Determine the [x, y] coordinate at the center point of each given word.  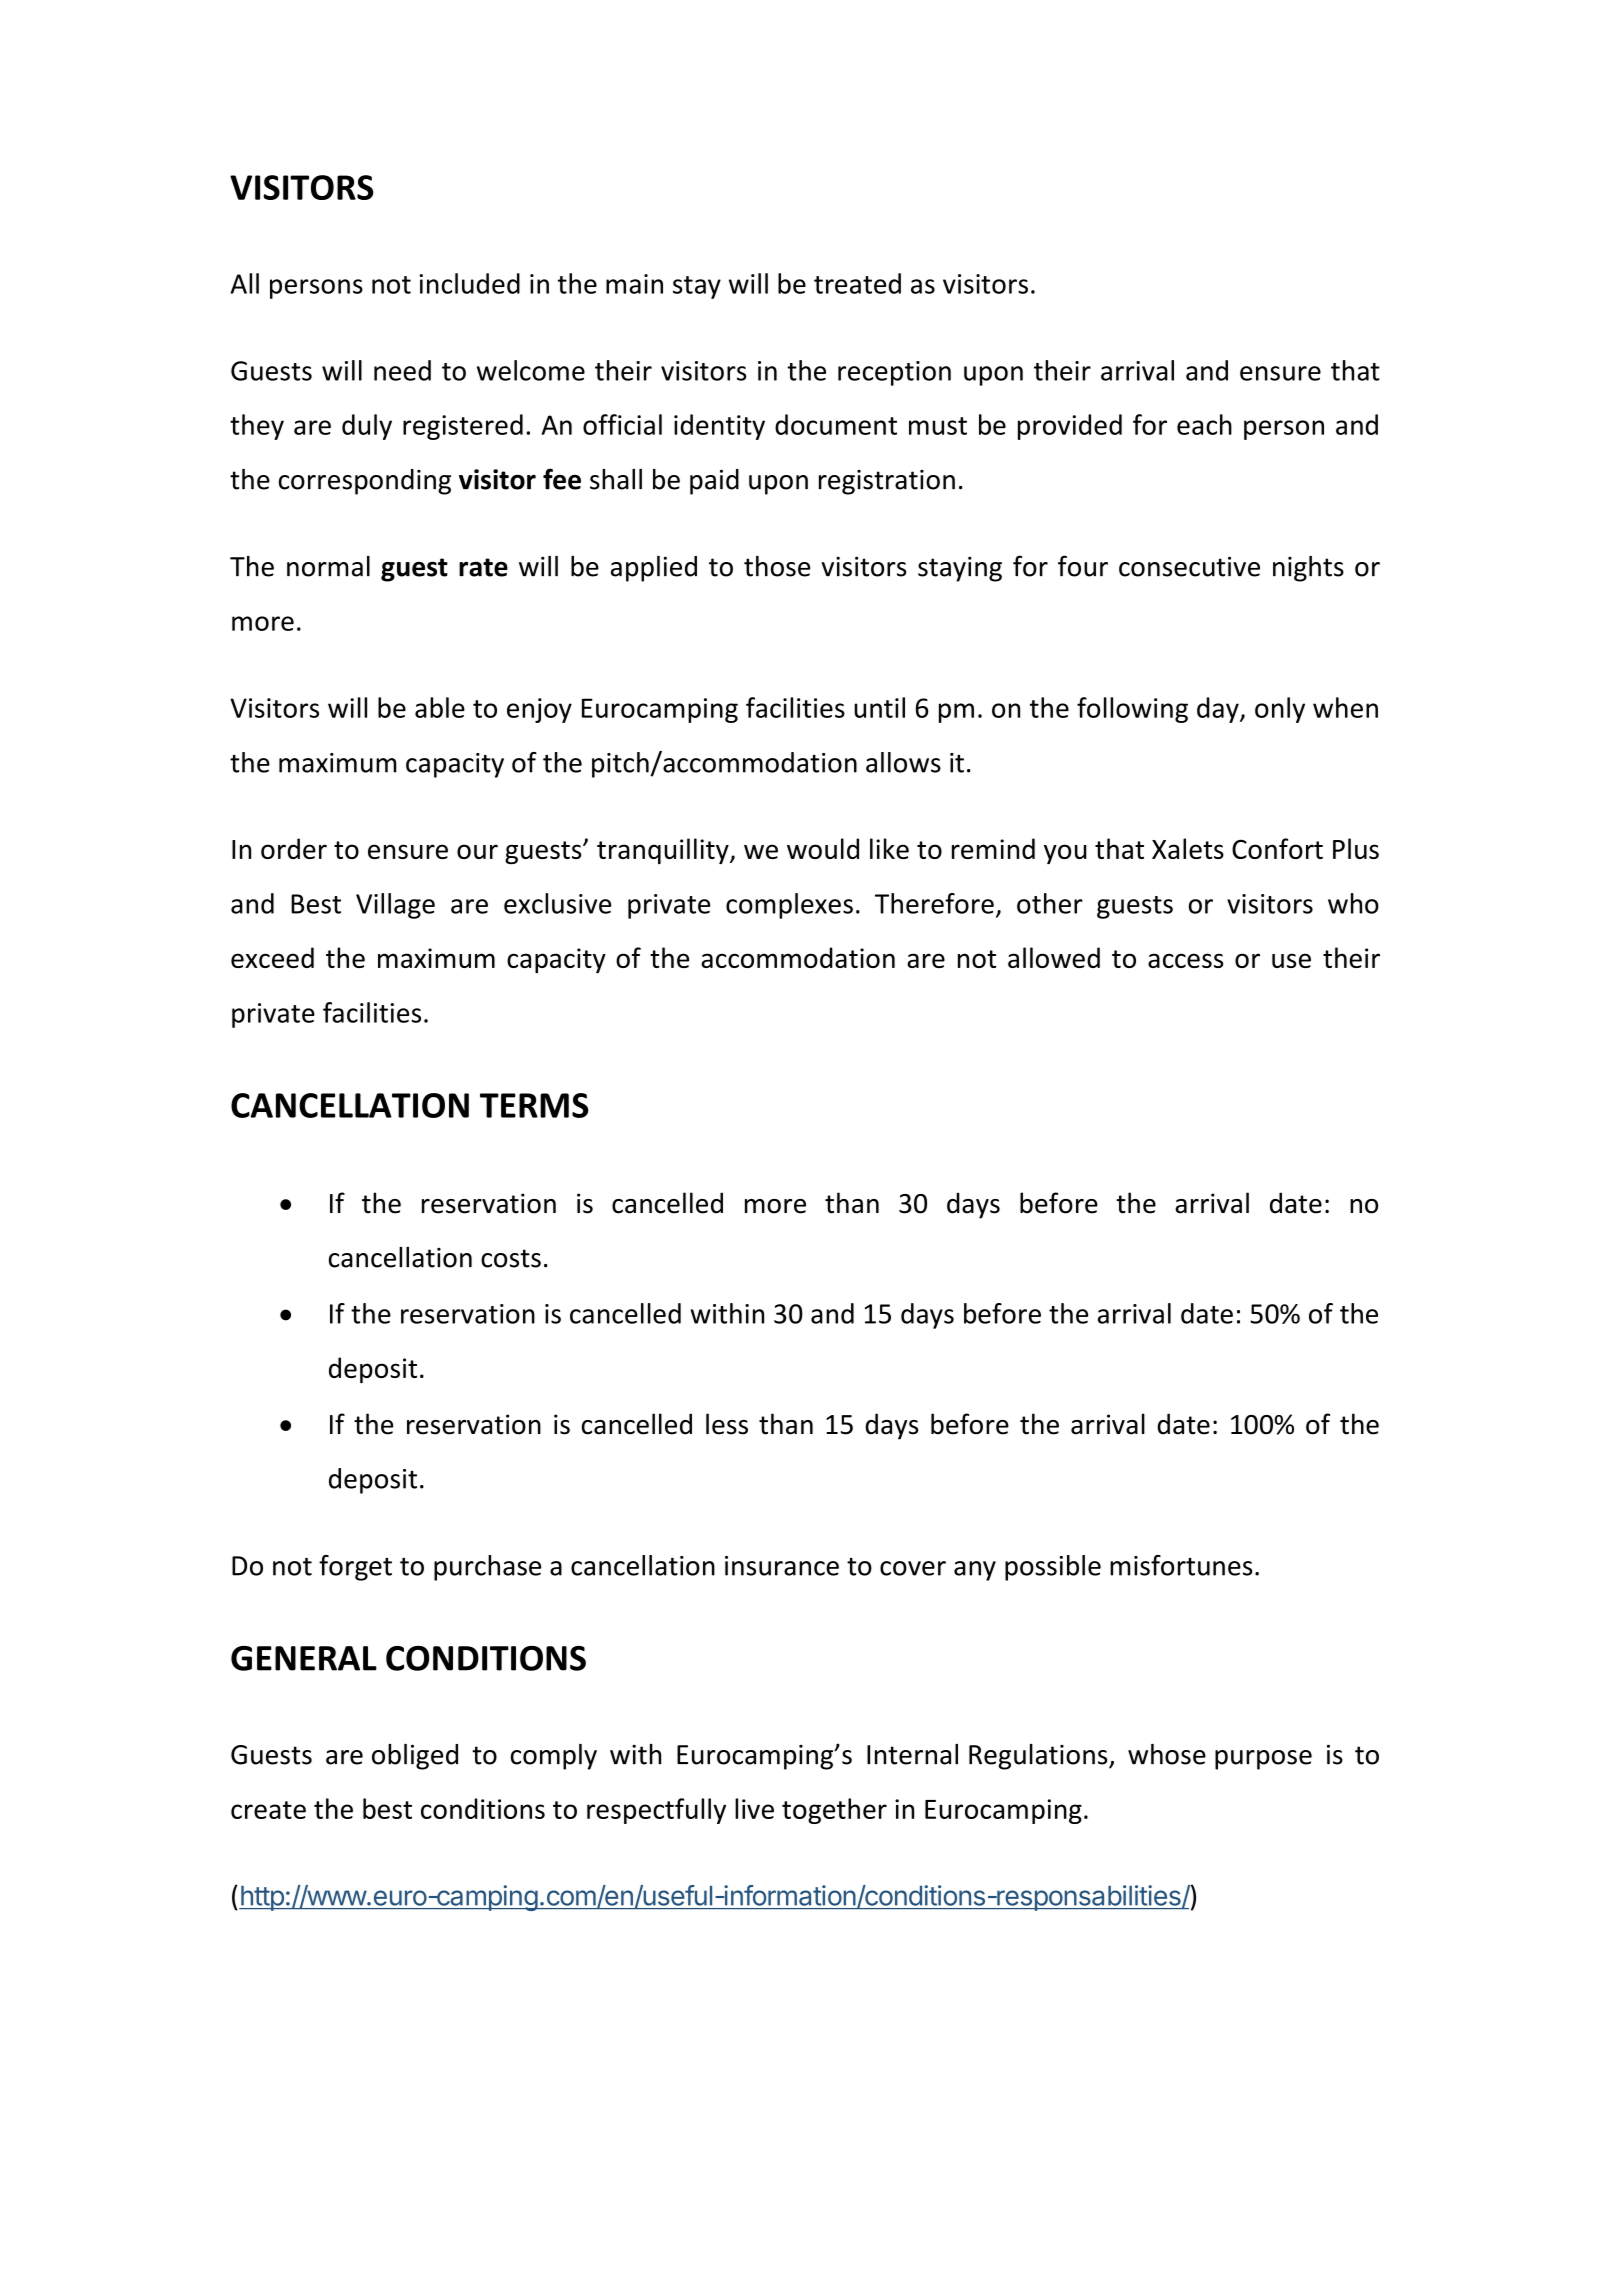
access [1185, 960]
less [727, 1424]
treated [857, 283]
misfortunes [1181, 1565]
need [402, 370]
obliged [415, 1757]
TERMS [534, 1105]
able [440, 707]
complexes [789, 906]
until [879, 707]
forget [355, 1568]
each [1204, 424]
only [1280, 710]
